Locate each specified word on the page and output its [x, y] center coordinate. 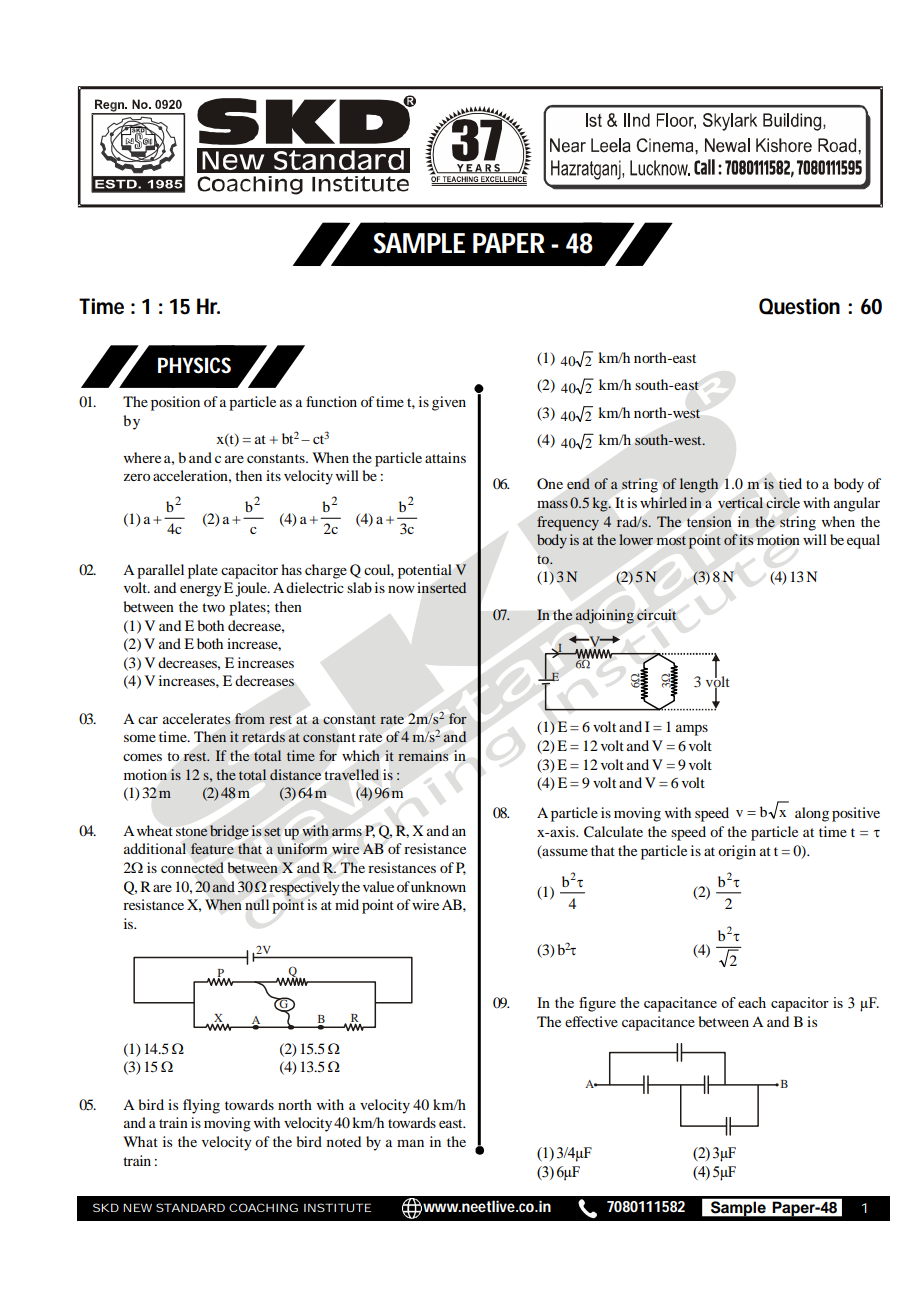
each [752, 1002]
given [449, 403]
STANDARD [190, 1207]
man [410, 1143]
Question [799, 306]
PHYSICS [194, 365]
